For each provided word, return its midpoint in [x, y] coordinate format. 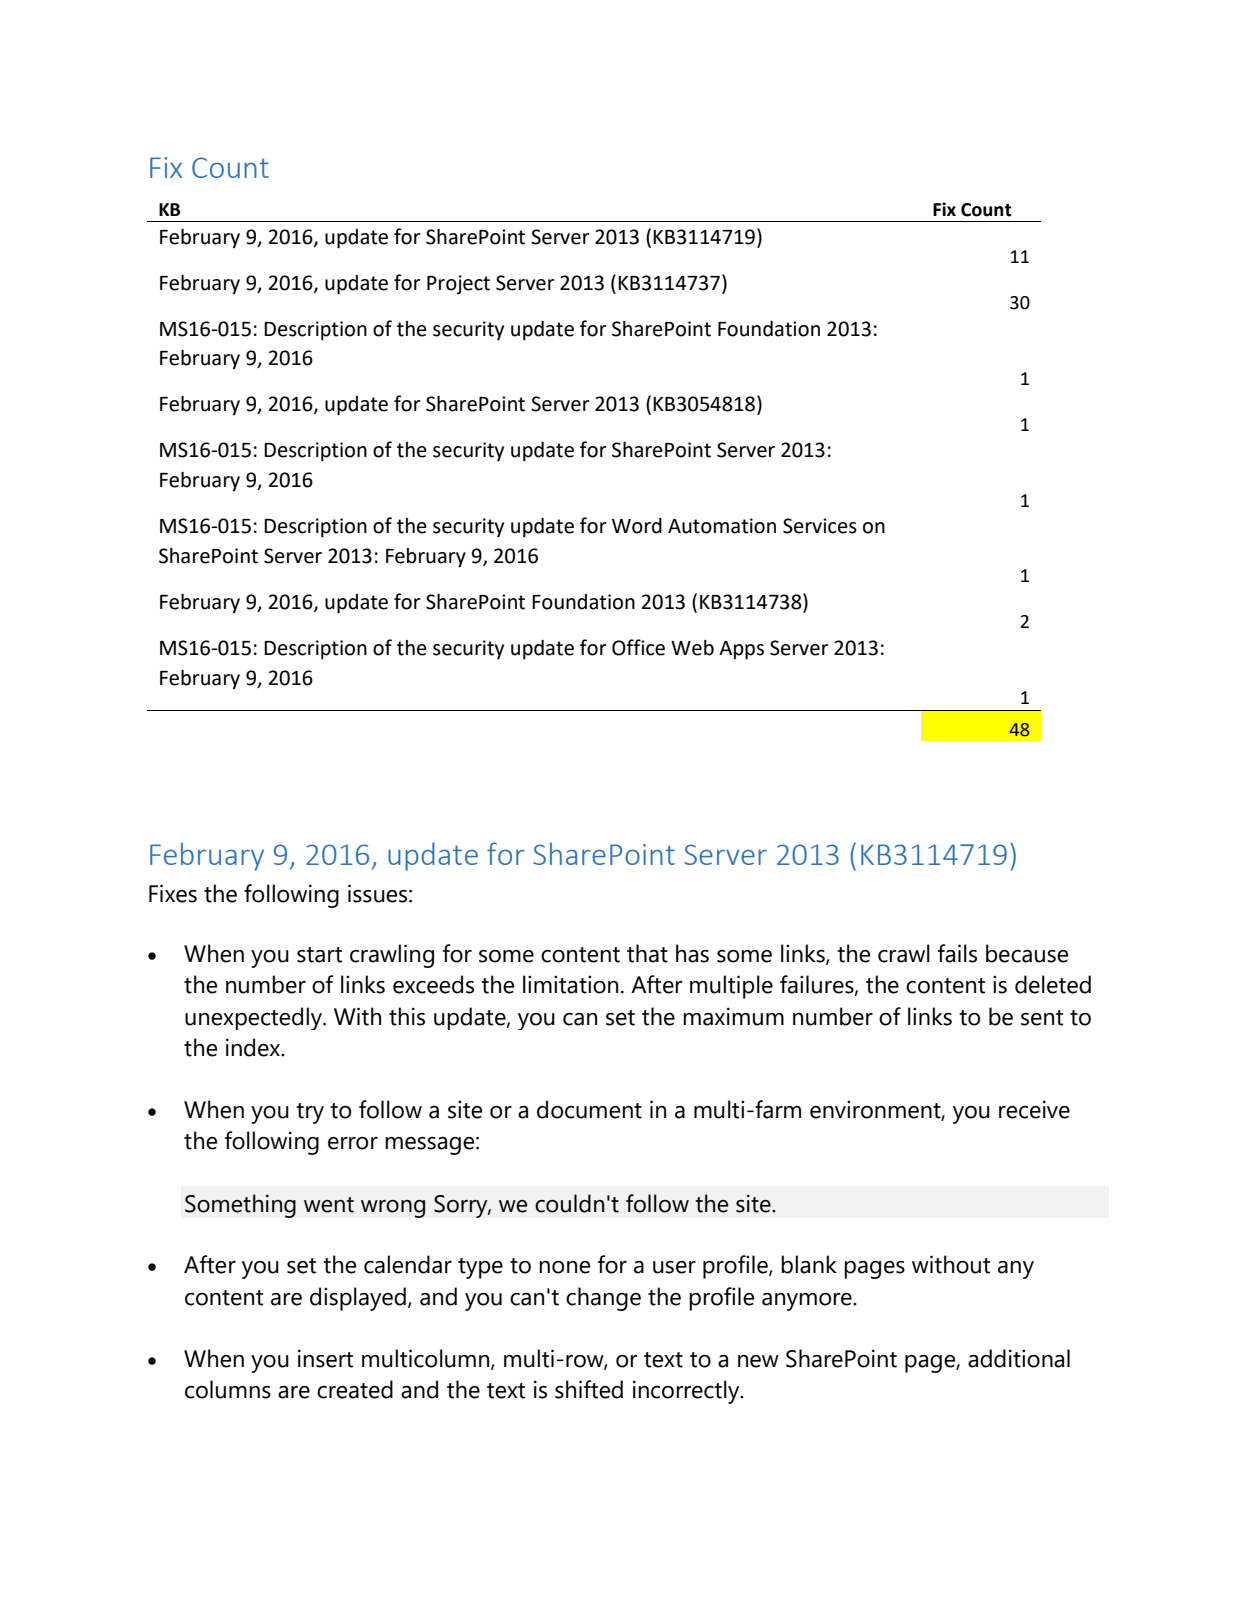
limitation [570, 984]
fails [957, 953]
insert [325, 1358]
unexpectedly [255, 1018]
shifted [589, 1389]
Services [820, 526]
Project [458, 285]
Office [638, 647]
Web [692, 648]
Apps [741, 650]
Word [637, 526]
